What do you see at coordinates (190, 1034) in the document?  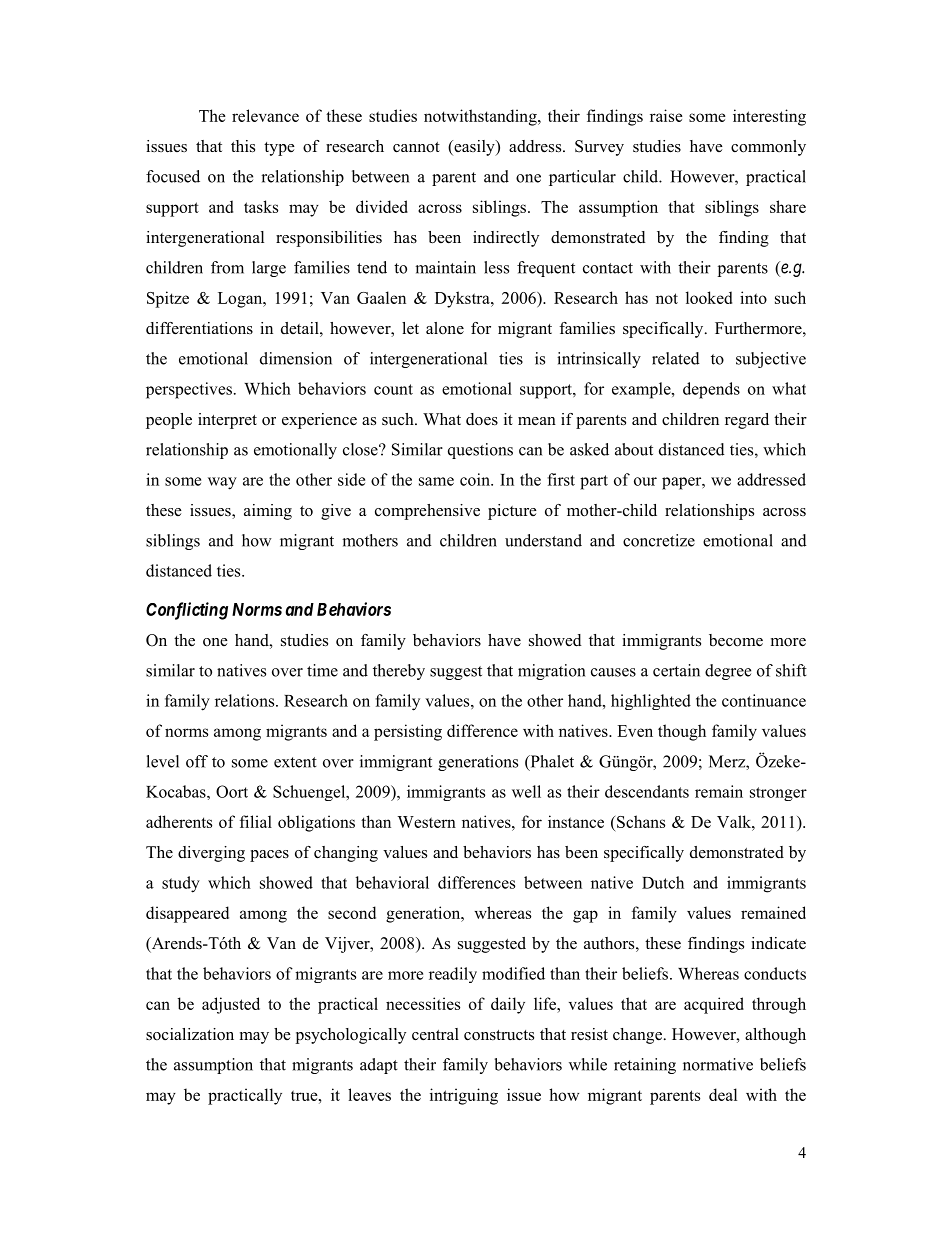 I see `socialization` at bounding box center [190, 1034].
